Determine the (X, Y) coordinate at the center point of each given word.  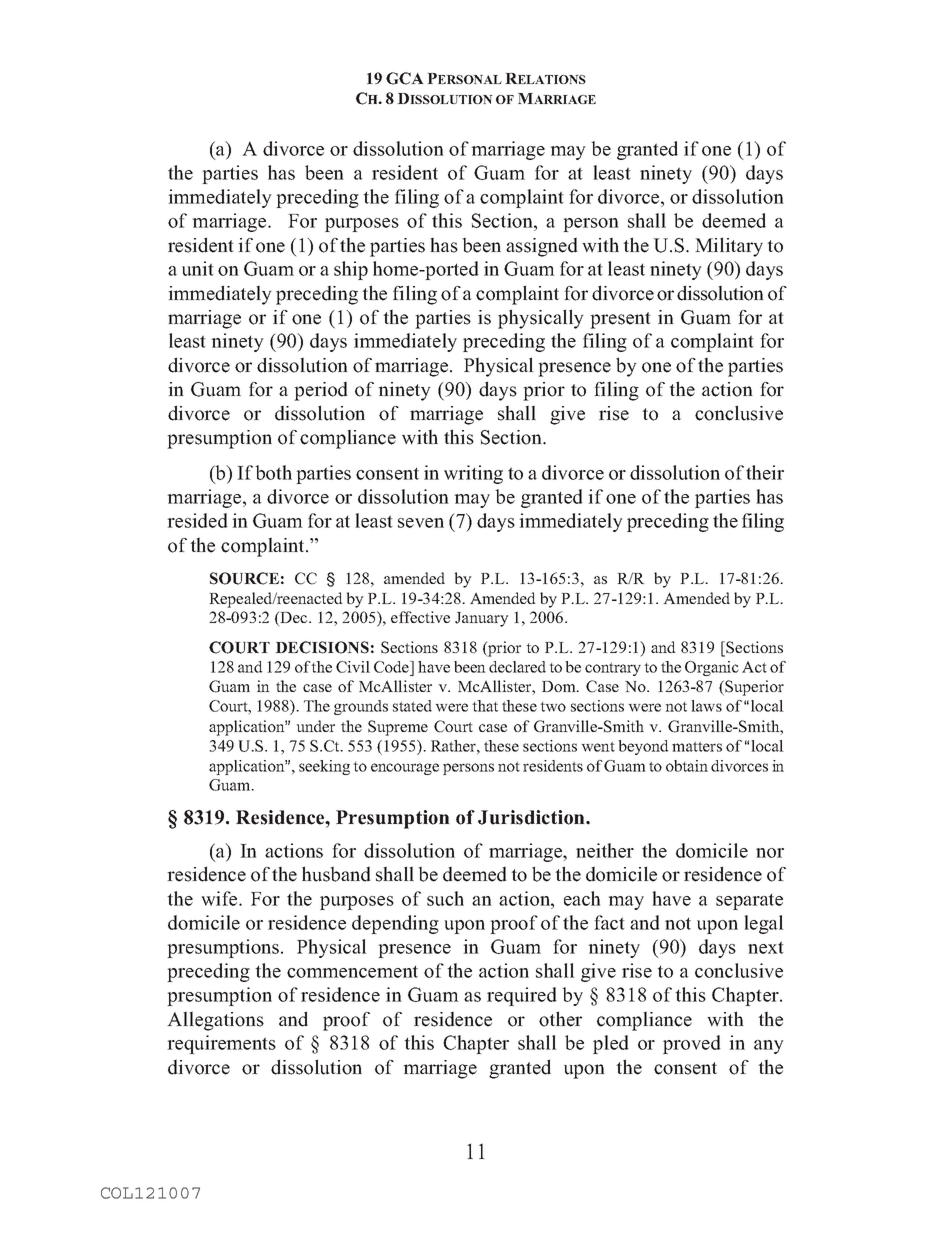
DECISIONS (322, 647)
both (273, 472)
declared (517, 667)
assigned (542, 247)
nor (770, 853)
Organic (712, 668)
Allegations (215, 1021)
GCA (405, 78)
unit (198, 268)
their (765, 472)
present (620, 320)
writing (473, 474)
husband (336, 874)
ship (351, 270)
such (445, 898)
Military (729, 247)
